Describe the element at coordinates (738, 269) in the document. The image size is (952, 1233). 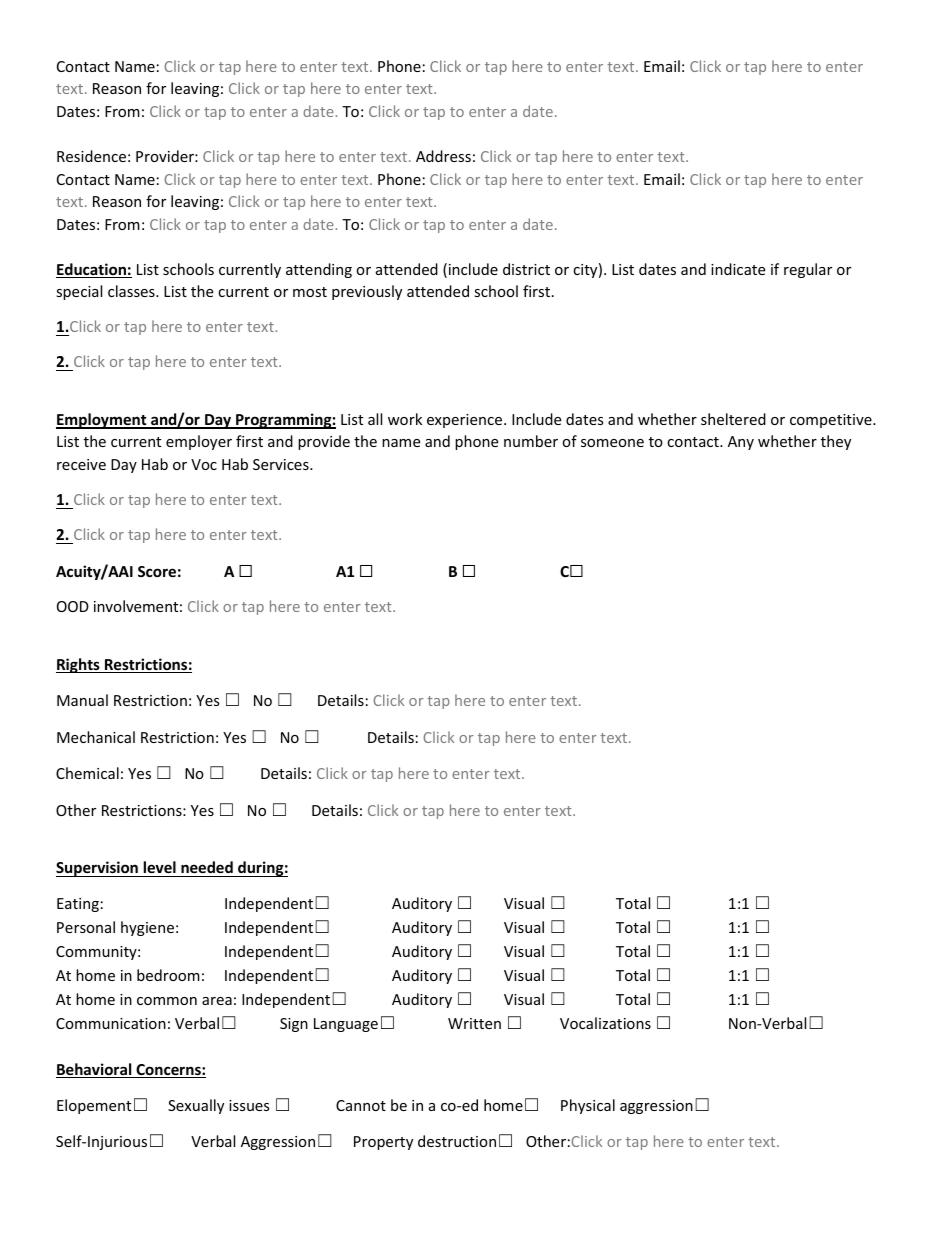
I see `indicate` at that location.
